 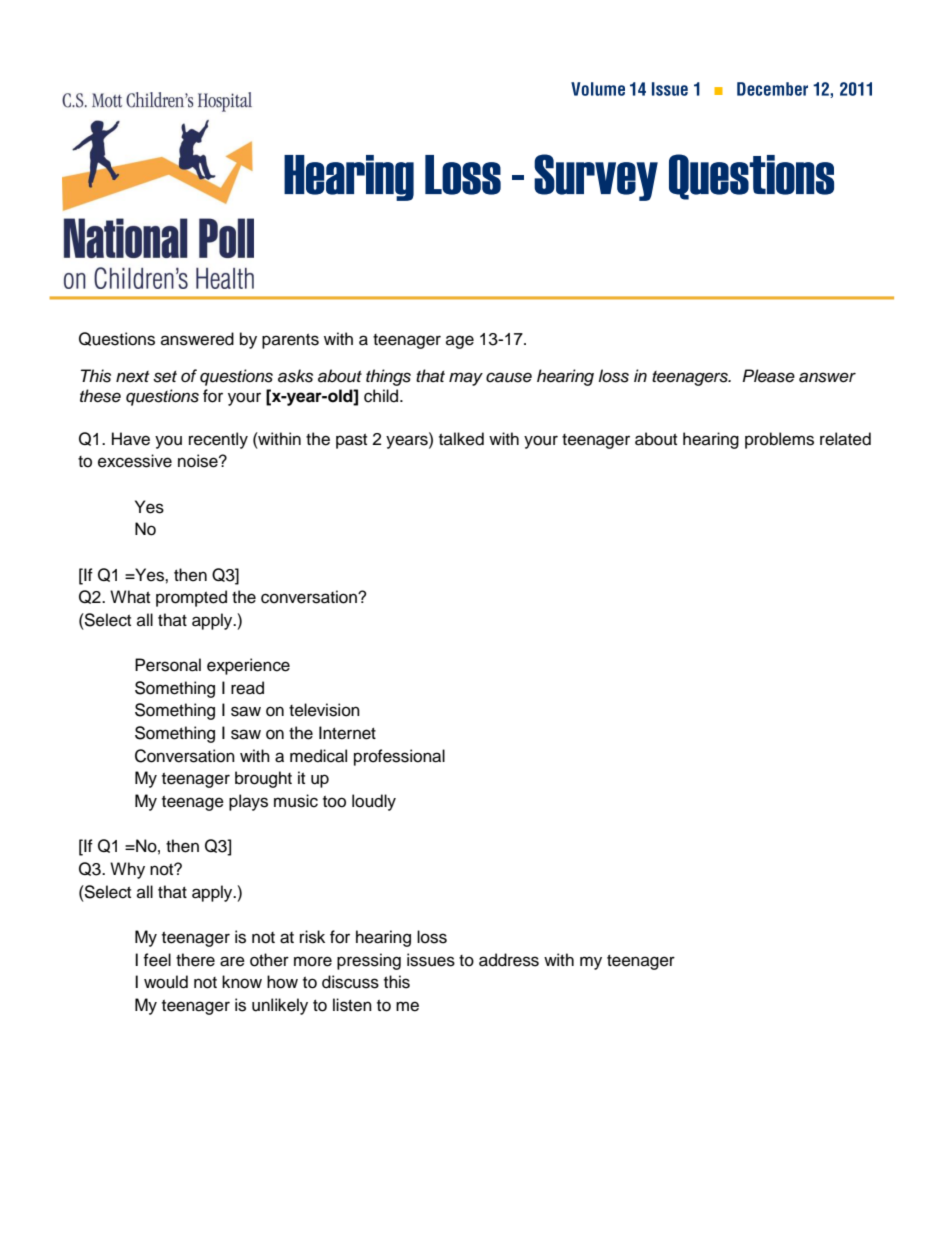 I want to click on set, so click(x=165, y=377).
